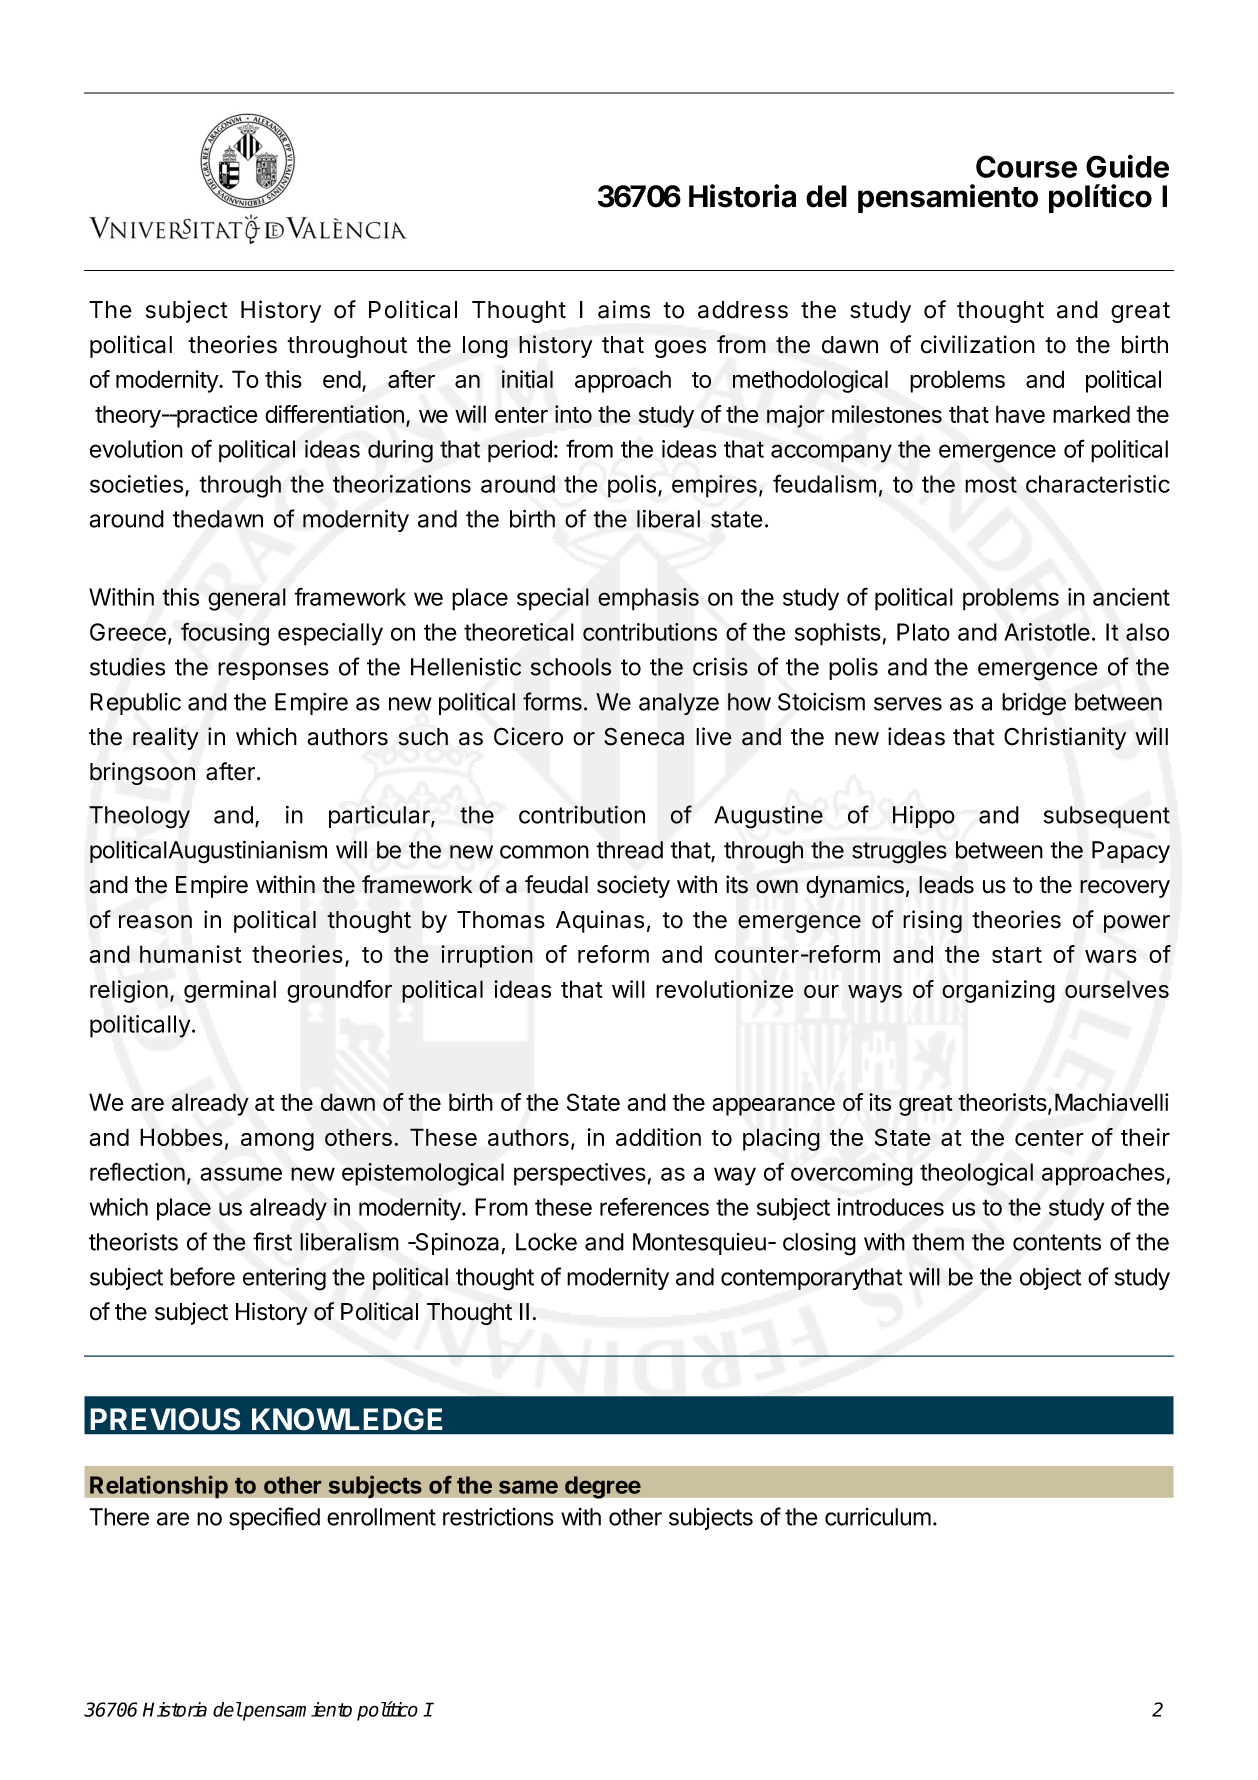 This image has width=1258, height=1780. I want to click on addition, so click(658, 1137).
